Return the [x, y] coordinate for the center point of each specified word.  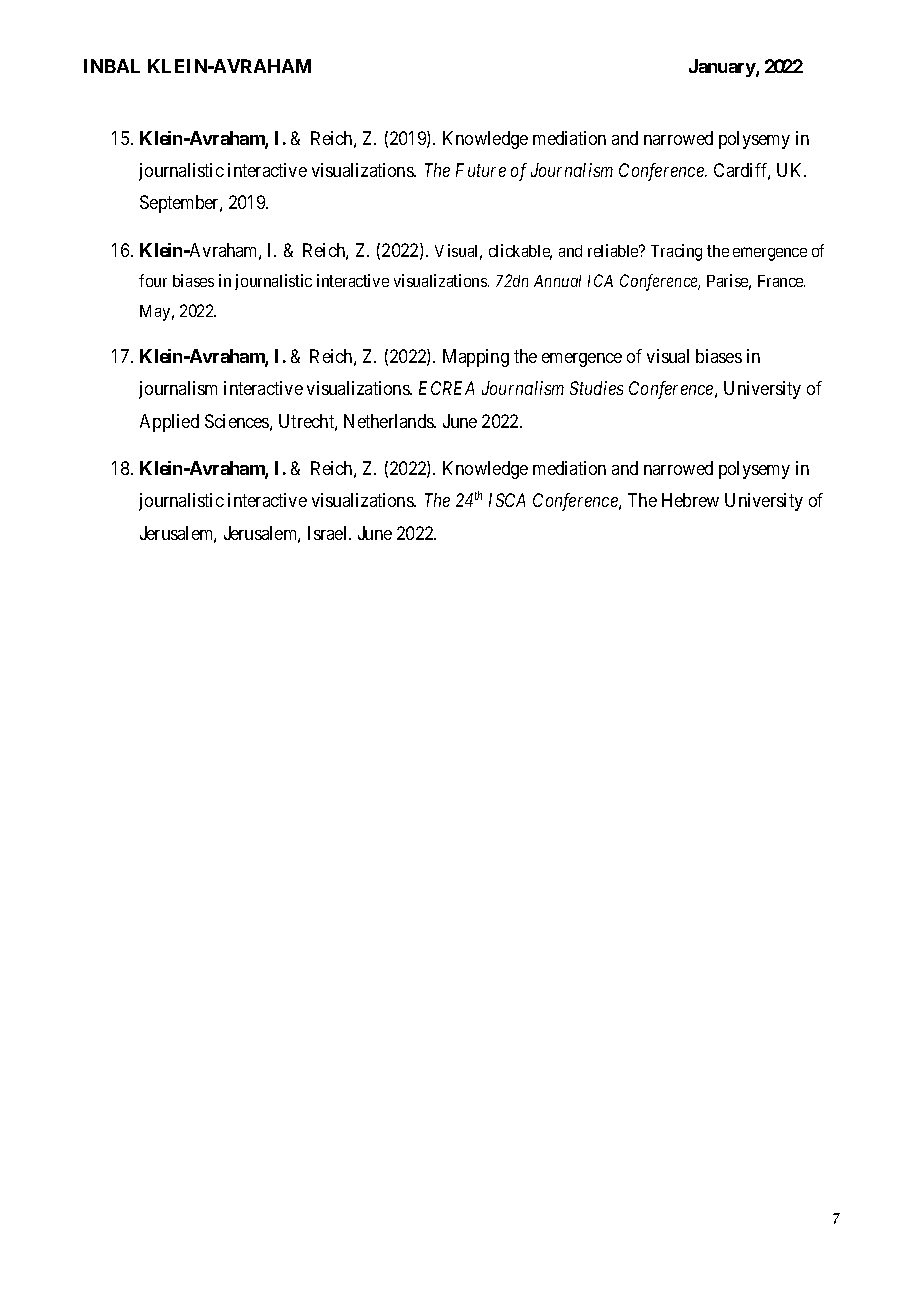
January [723, 68]
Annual [557, 281]
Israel [329, 533]
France [781, 281]
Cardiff [742, 171]
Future [481, 170]
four [153, 280]
